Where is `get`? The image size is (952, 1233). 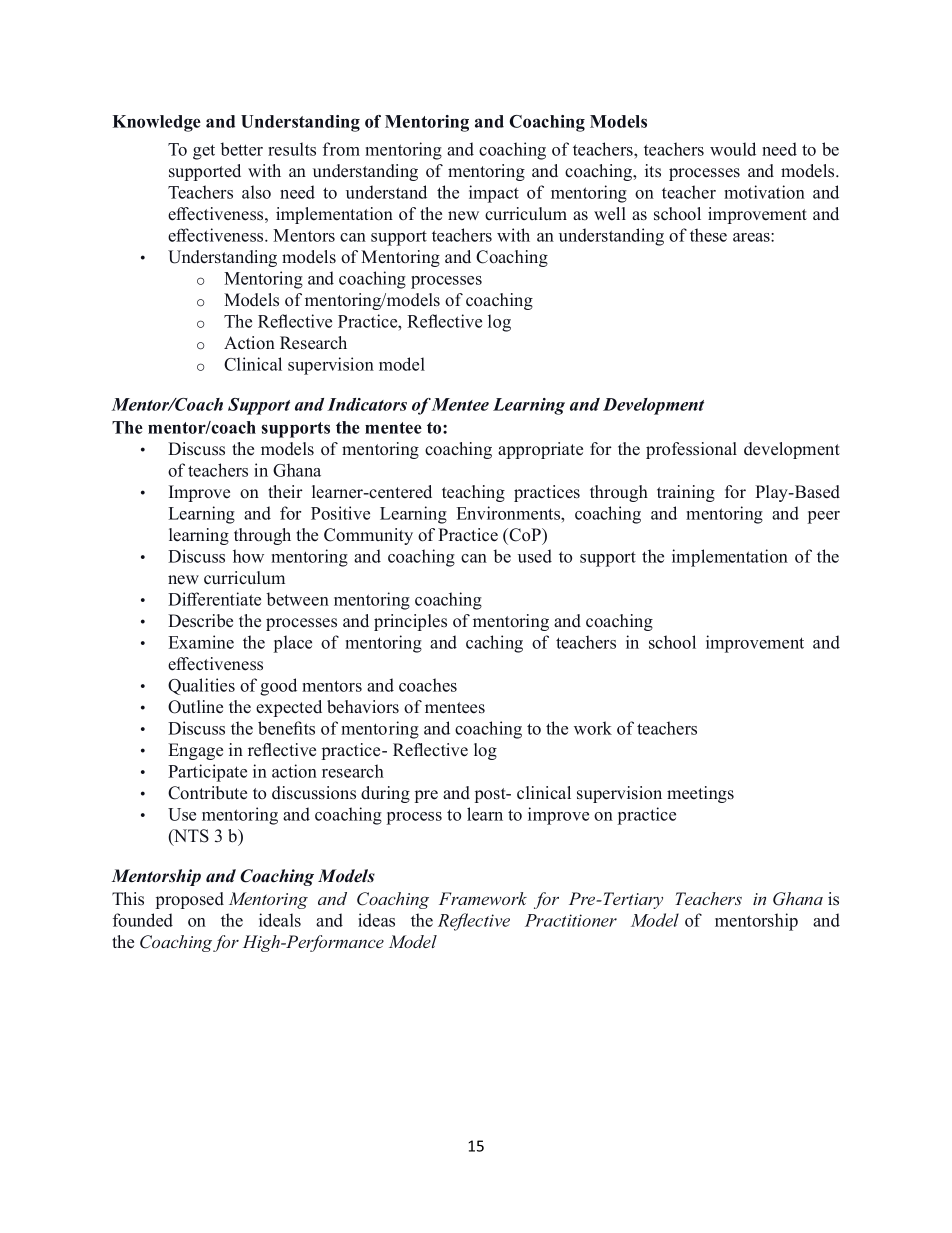
get is located at coordinates (204, 152).
